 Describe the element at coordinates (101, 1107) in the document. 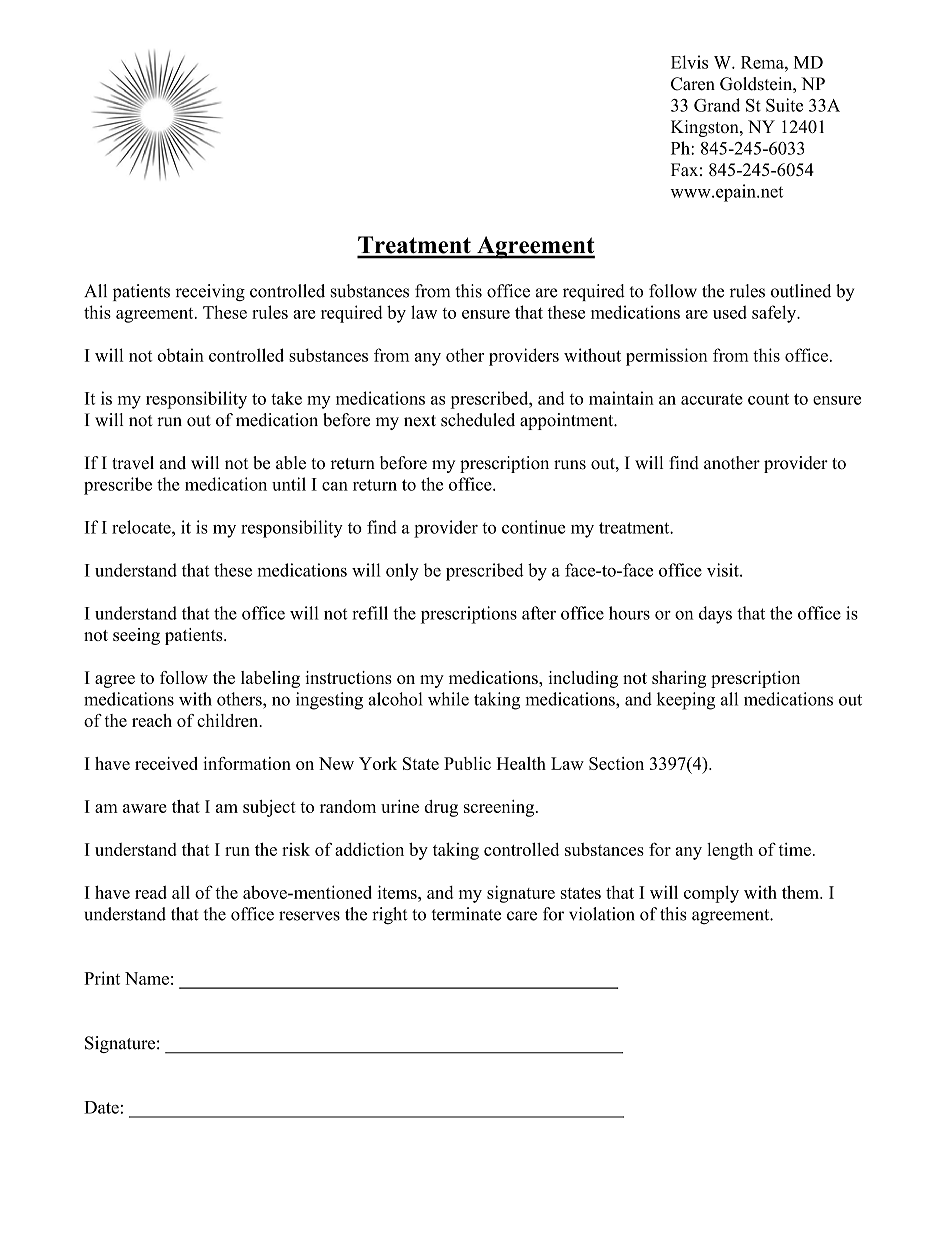

I see `Date` at that location.
